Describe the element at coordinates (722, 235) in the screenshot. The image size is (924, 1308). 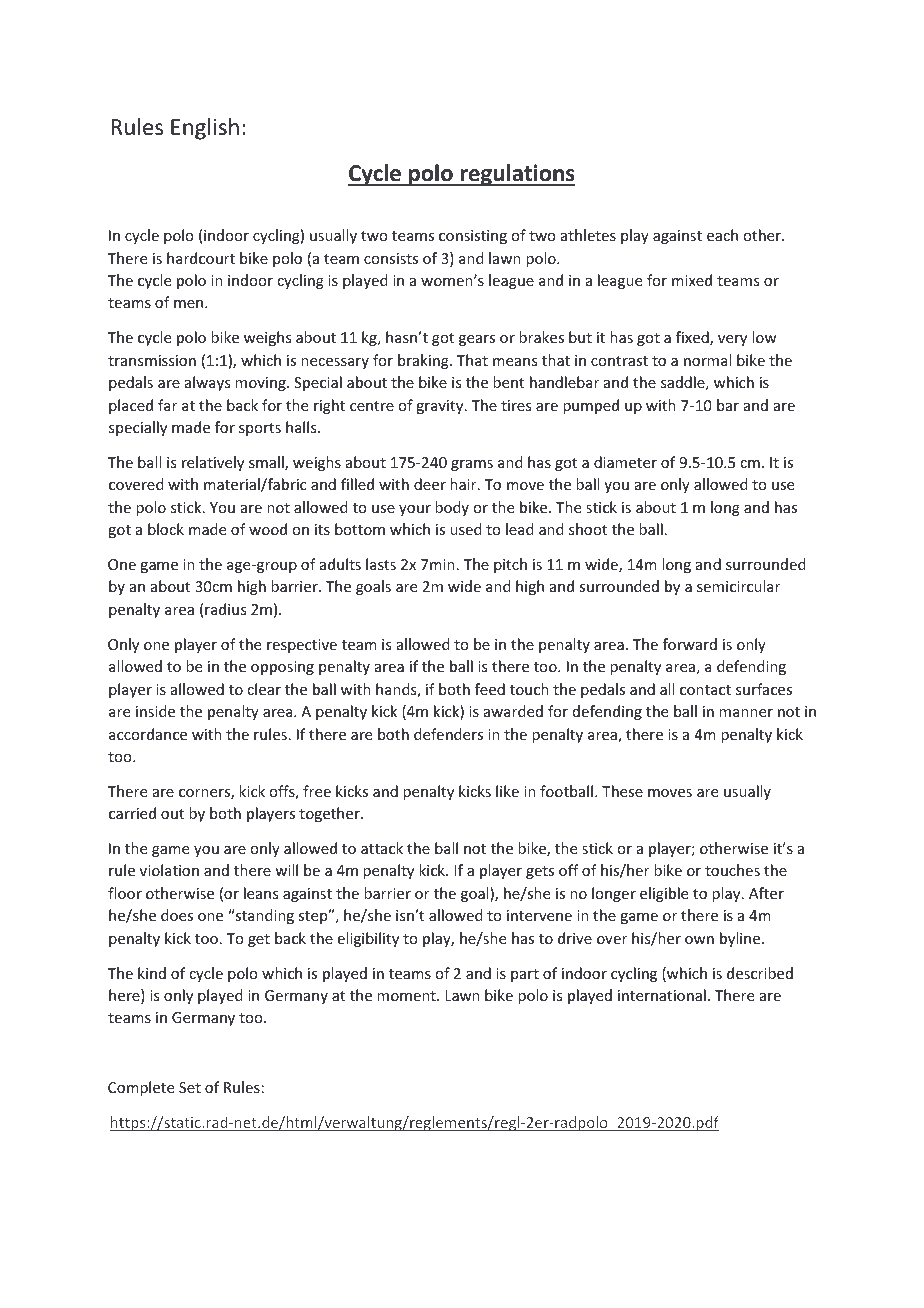
I see `each` at that location.
